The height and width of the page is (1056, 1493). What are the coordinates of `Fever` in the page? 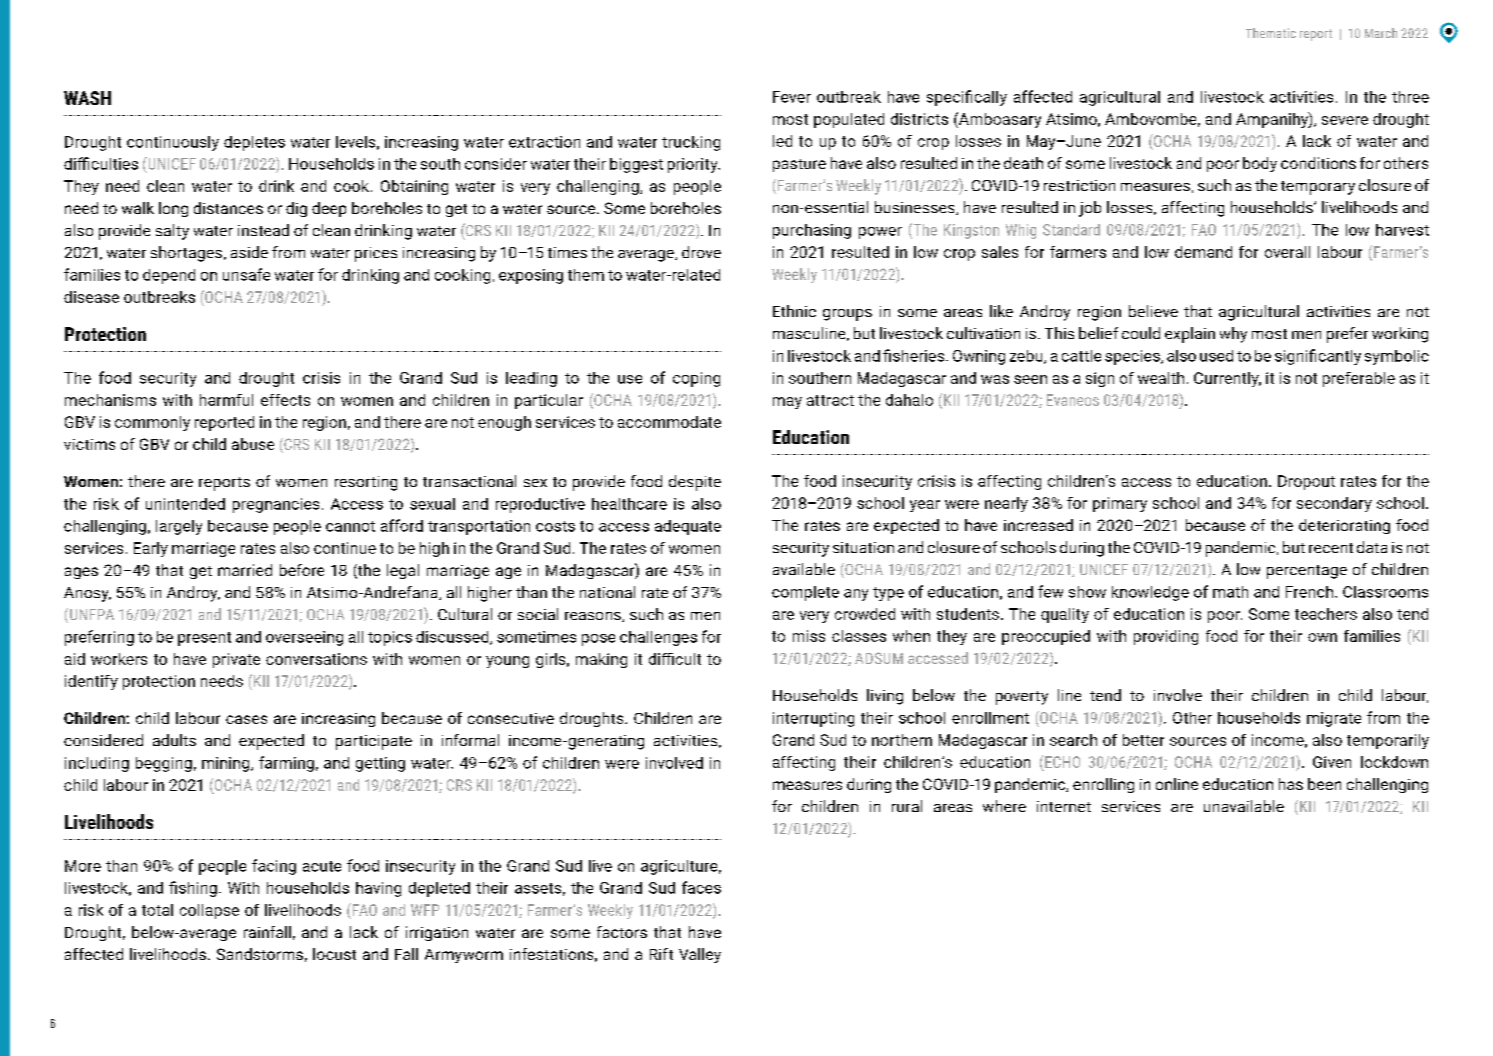 It's located at (792, 97).
